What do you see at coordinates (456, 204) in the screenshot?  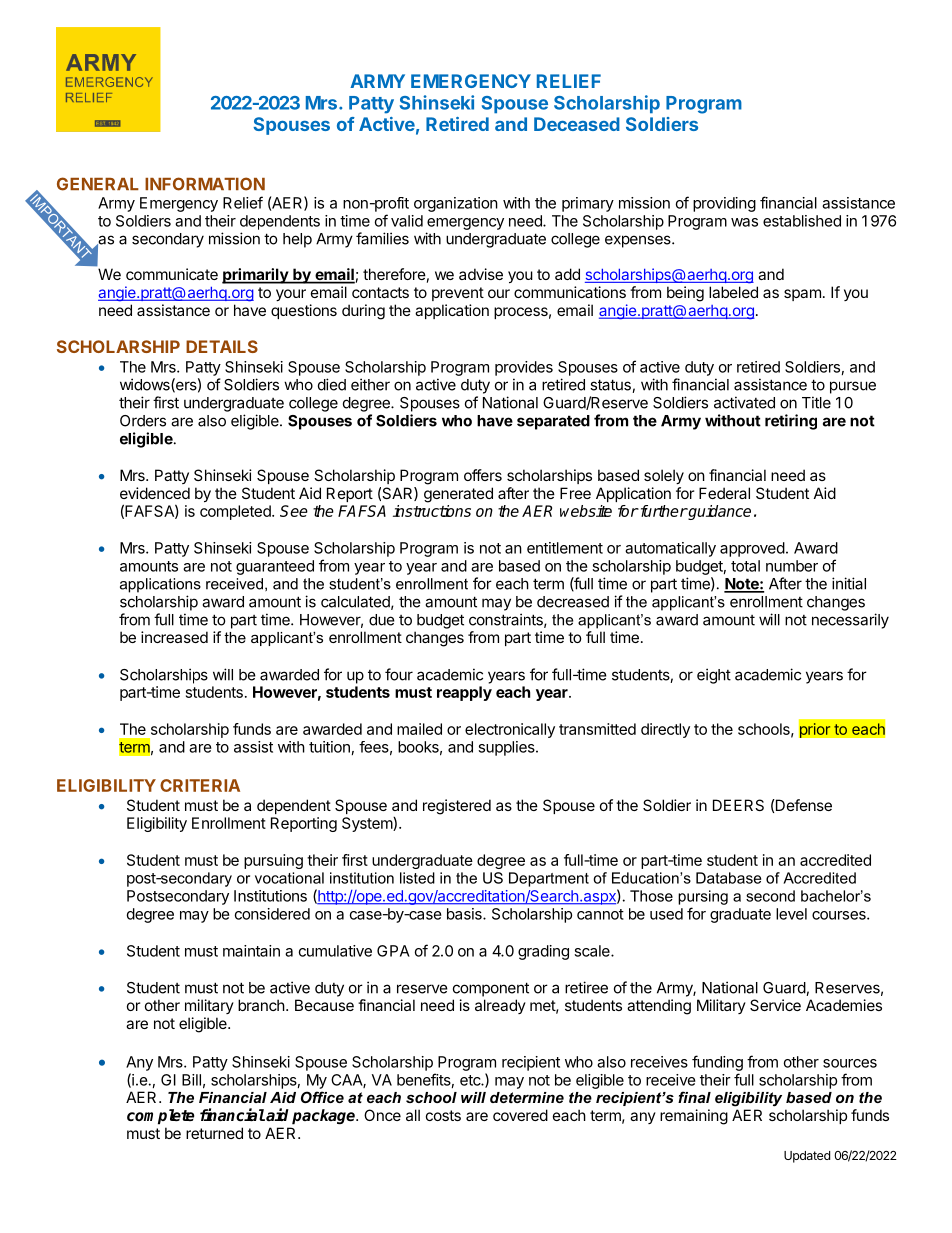 I see `organization` at bounding box center [456, 204].
